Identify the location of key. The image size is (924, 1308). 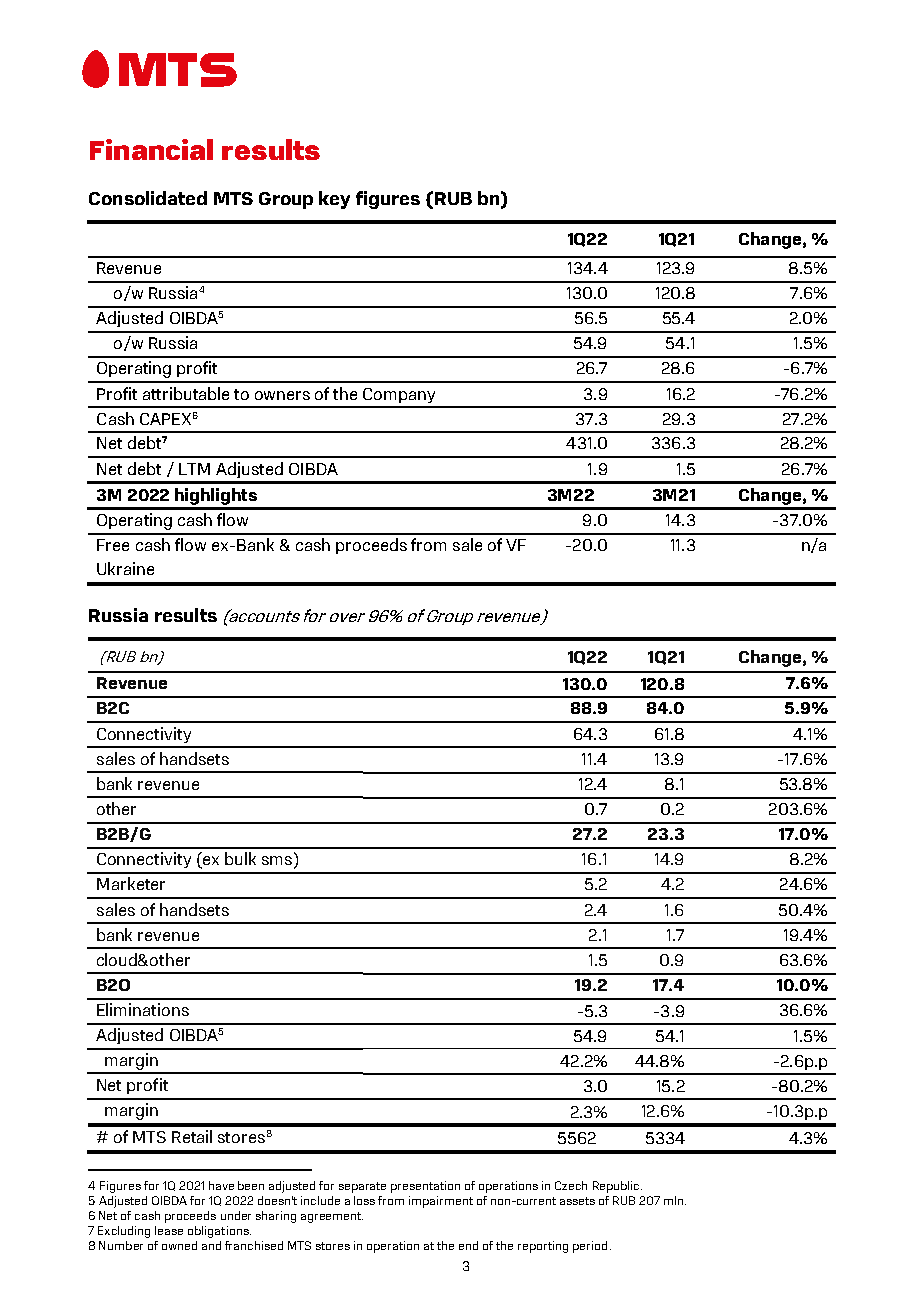
(334, 200).
